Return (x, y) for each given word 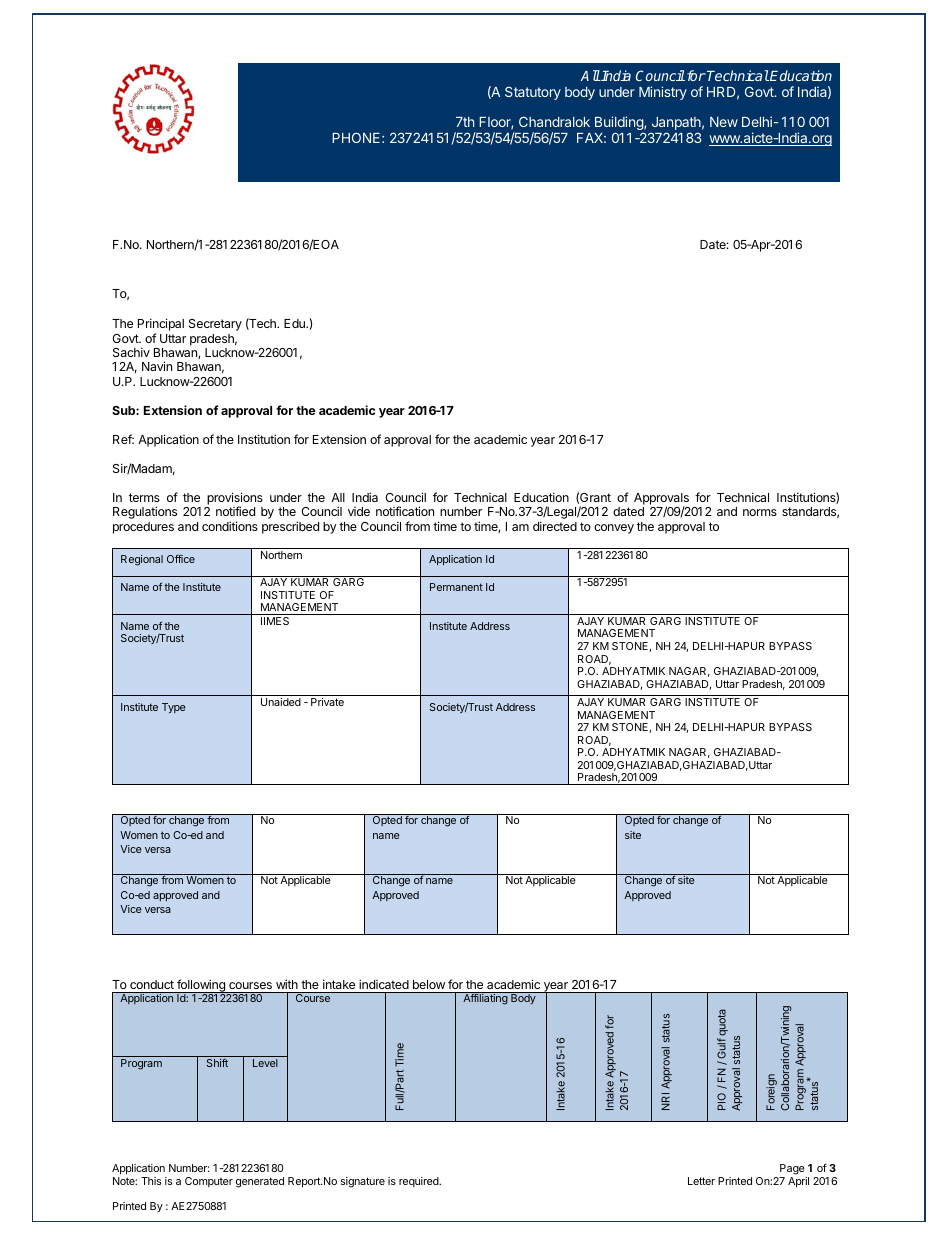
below (429, 984)
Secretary (215, 325)
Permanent (456, 587)
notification (405, 511)
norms (760, 512)
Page (793, 1171)
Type (174, 708)
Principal (161, 326)
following (201, 986)
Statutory (533, 93)
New (724, 122)
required (420, 1182)
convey (614, 529)
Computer (209, 1182)
